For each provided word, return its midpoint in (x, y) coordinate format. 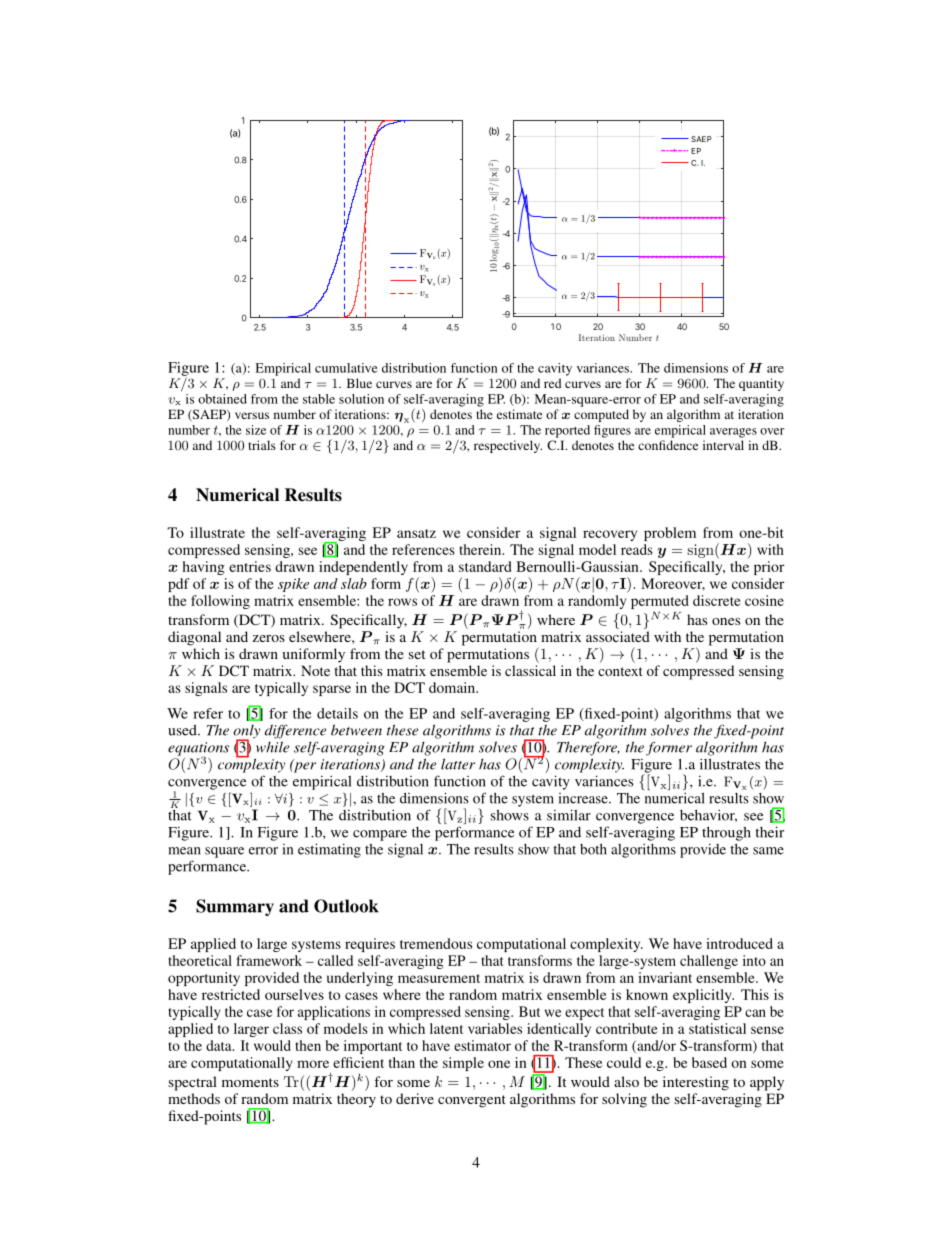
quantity (761, 384)
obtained (222, 399)
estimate (519, 414)
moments (250, 1082)
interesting (696, 1083)
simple (463, 1064)
